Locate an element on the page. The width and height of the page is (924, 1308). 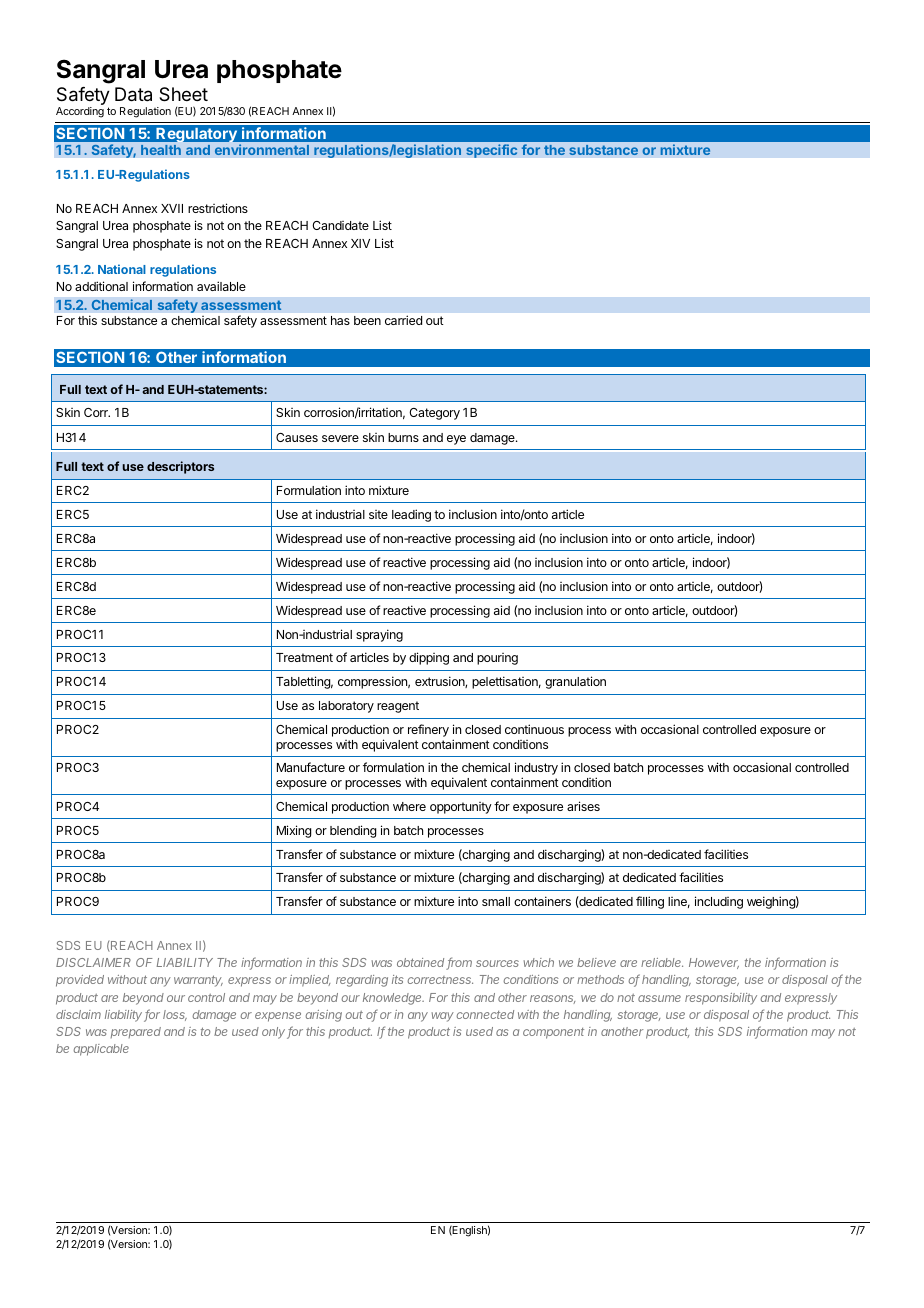
assume is located at coordinates (659, 998).
